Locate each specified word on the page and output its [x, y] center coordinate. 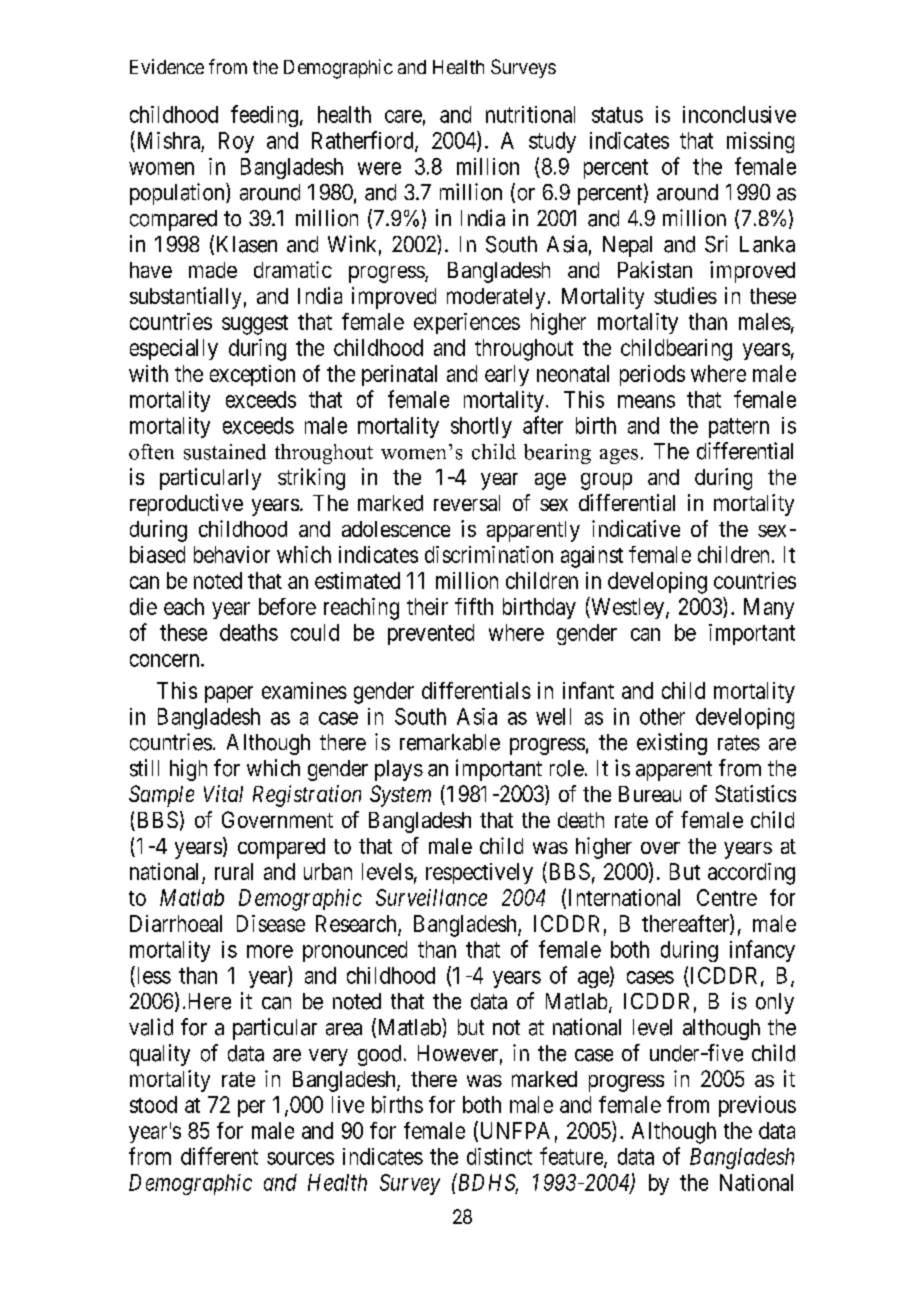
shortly [481, 427]
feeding [264, 116]
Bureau [650, 794]
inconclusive [739, 114]
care [403, 116]
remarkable [450, 742]
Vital [223, 793]
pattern [739, 428]
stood [153, 1104]
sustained [225, 452]
